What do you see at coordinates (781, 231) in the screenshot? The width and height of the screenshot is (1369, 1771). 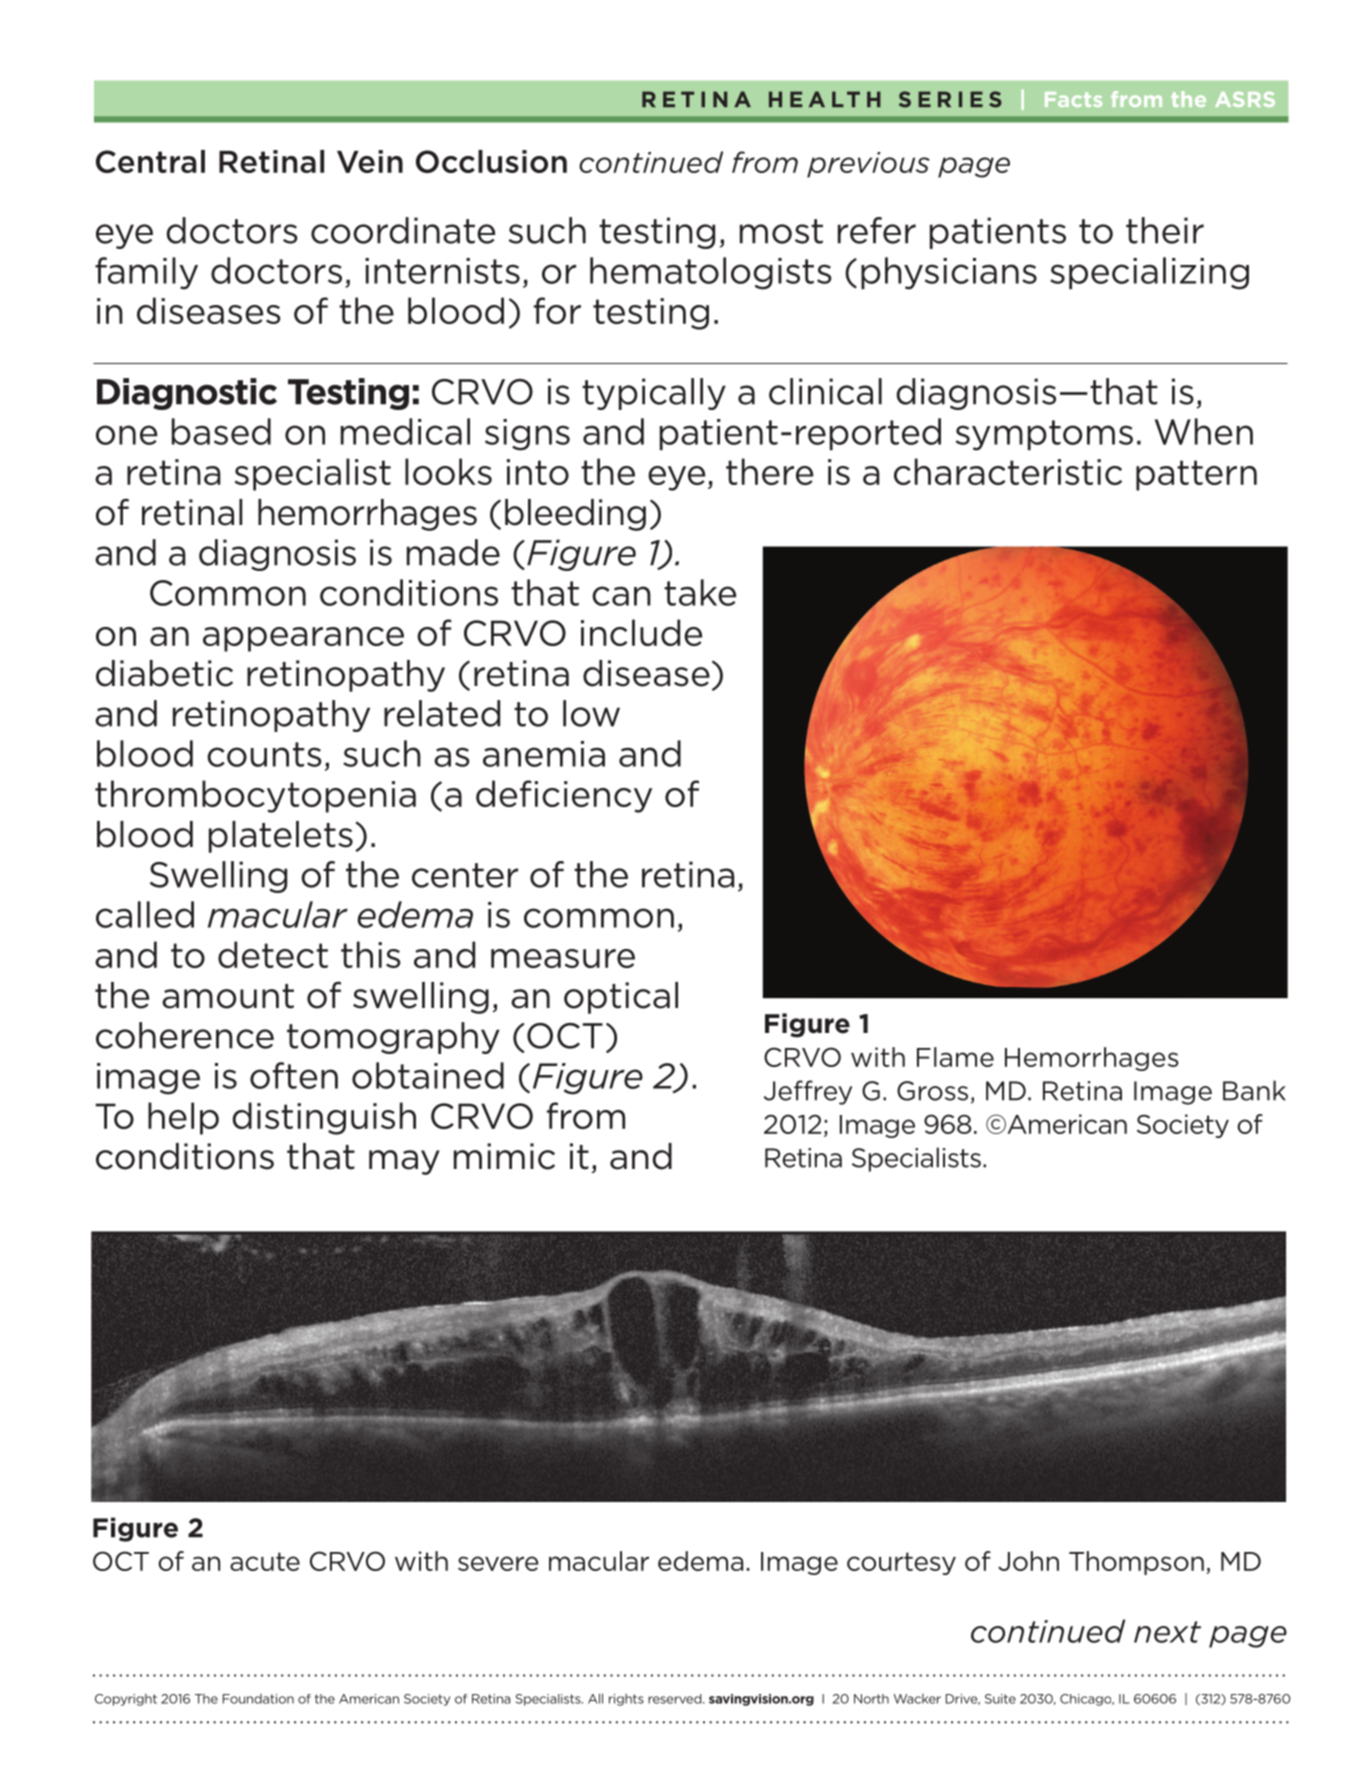 I see `most` at bounding box center [781, 231].
